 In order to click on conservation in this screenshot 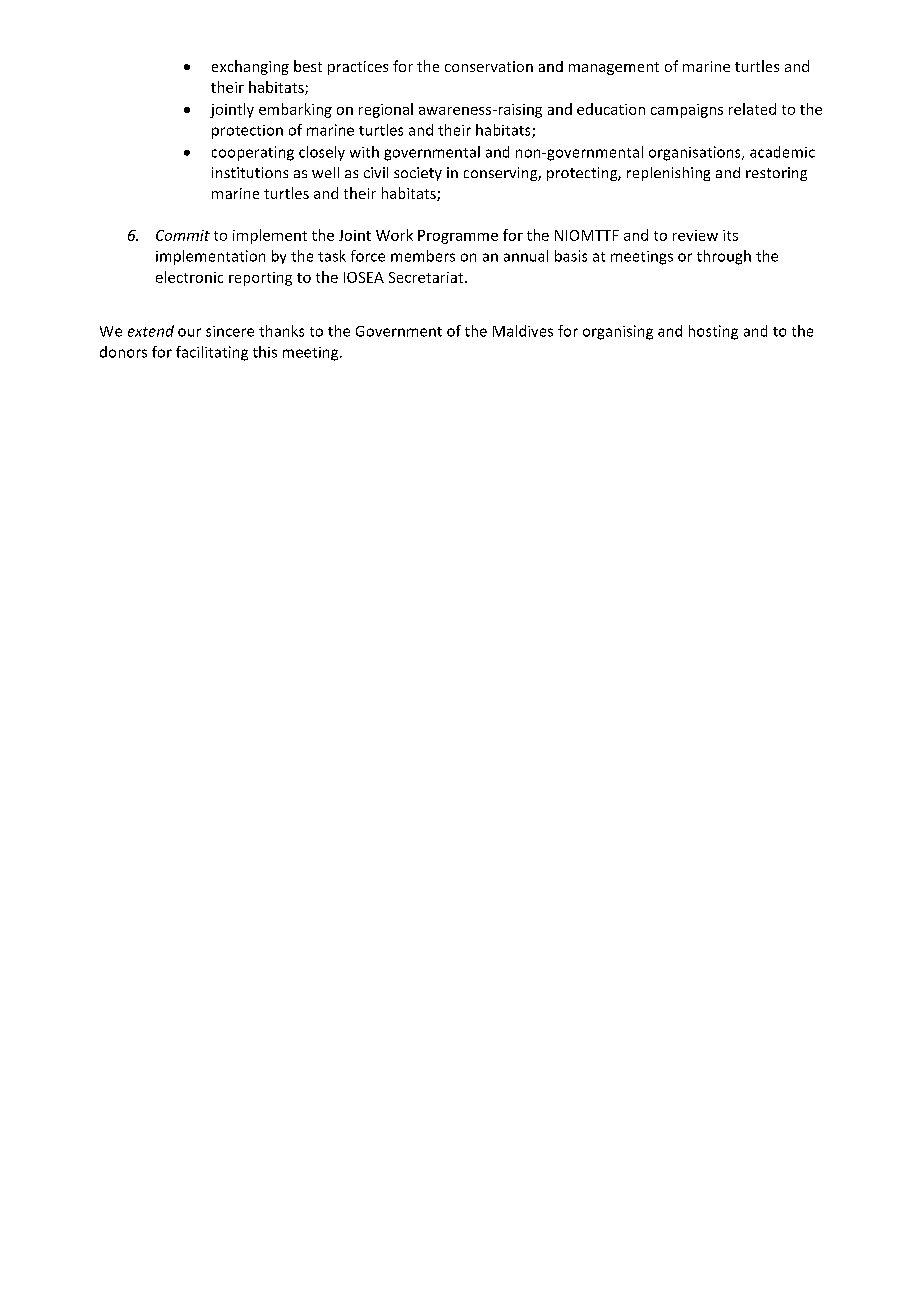, I will do `click(489, 66)`.
